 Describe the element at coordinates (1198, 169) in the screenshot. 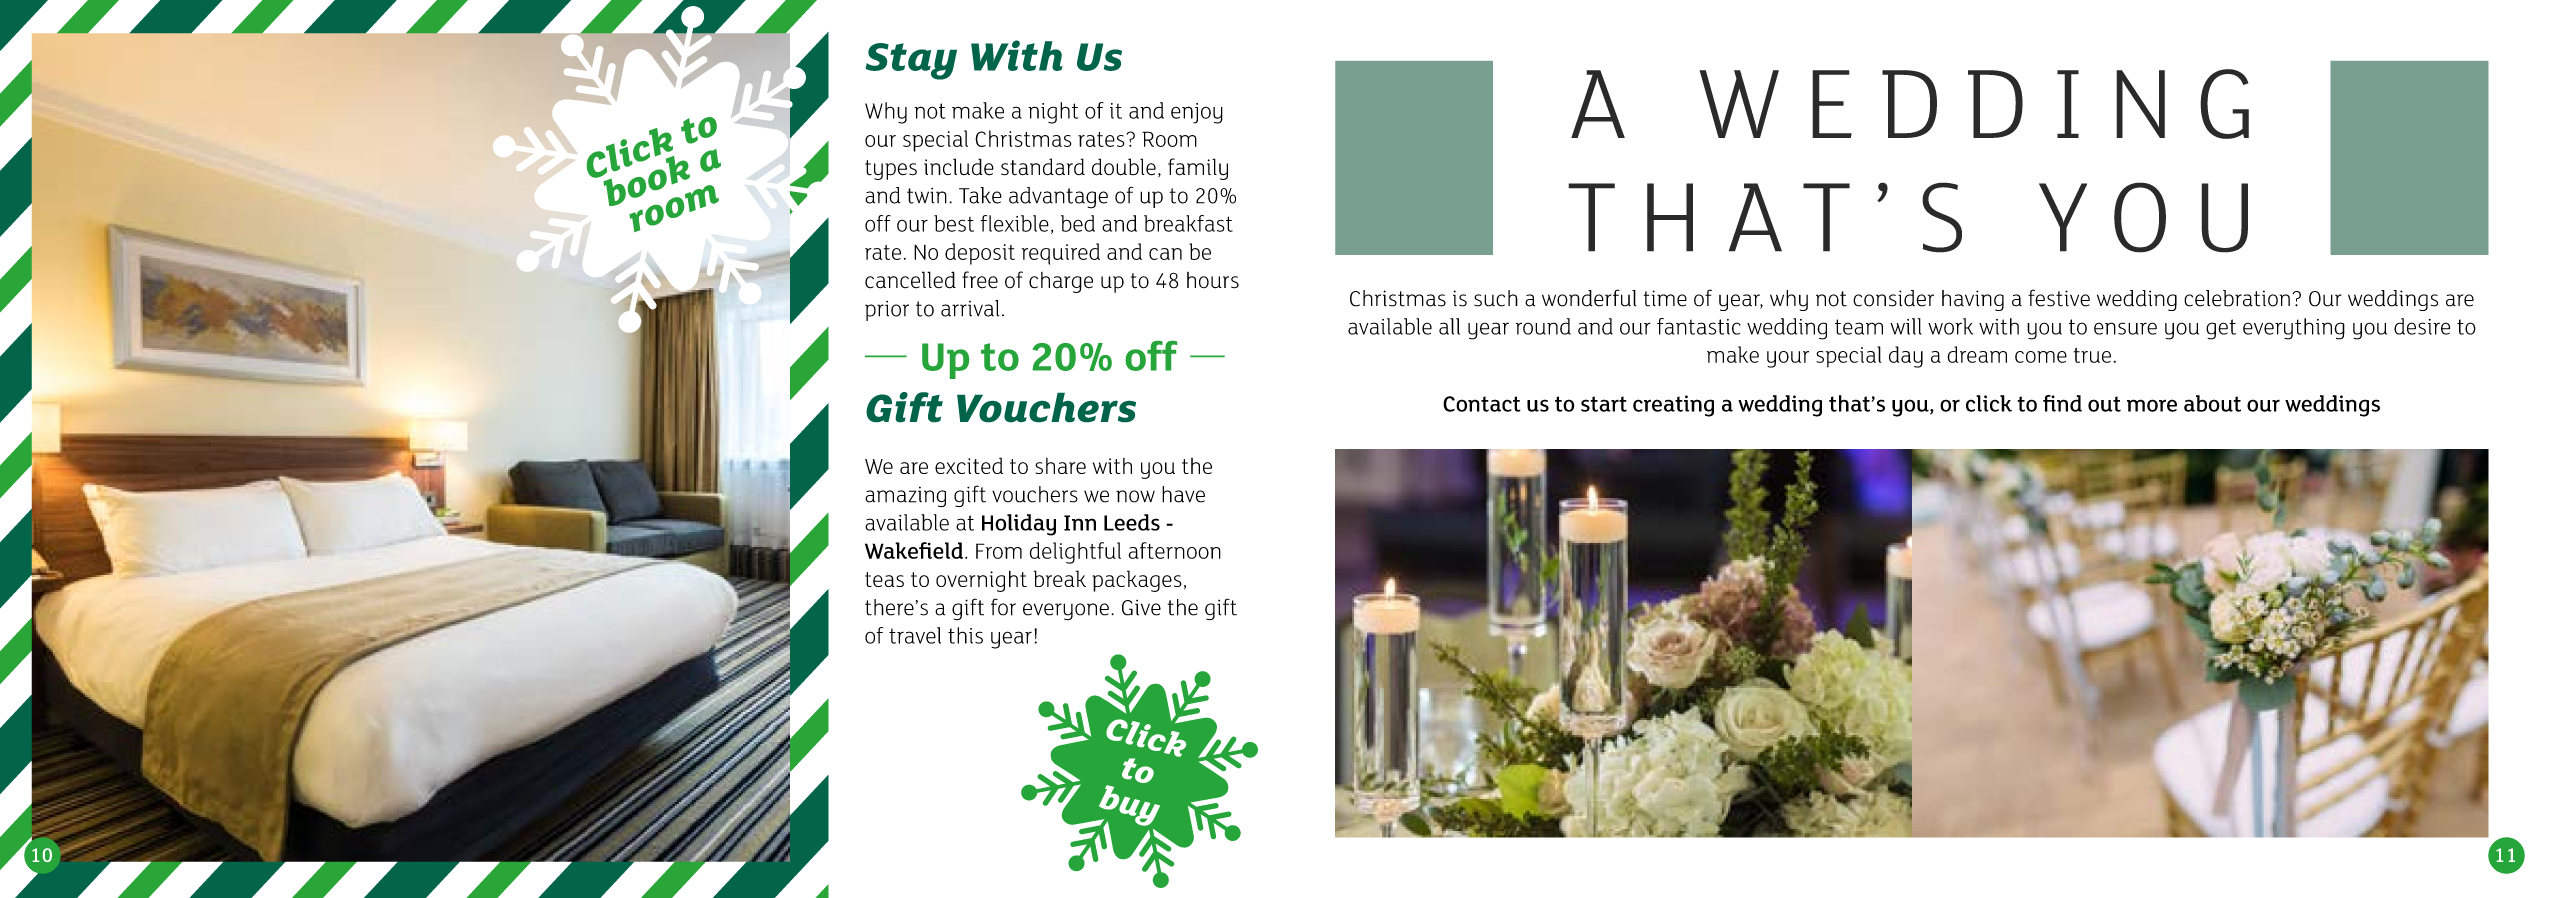

I see `family` at that location.
